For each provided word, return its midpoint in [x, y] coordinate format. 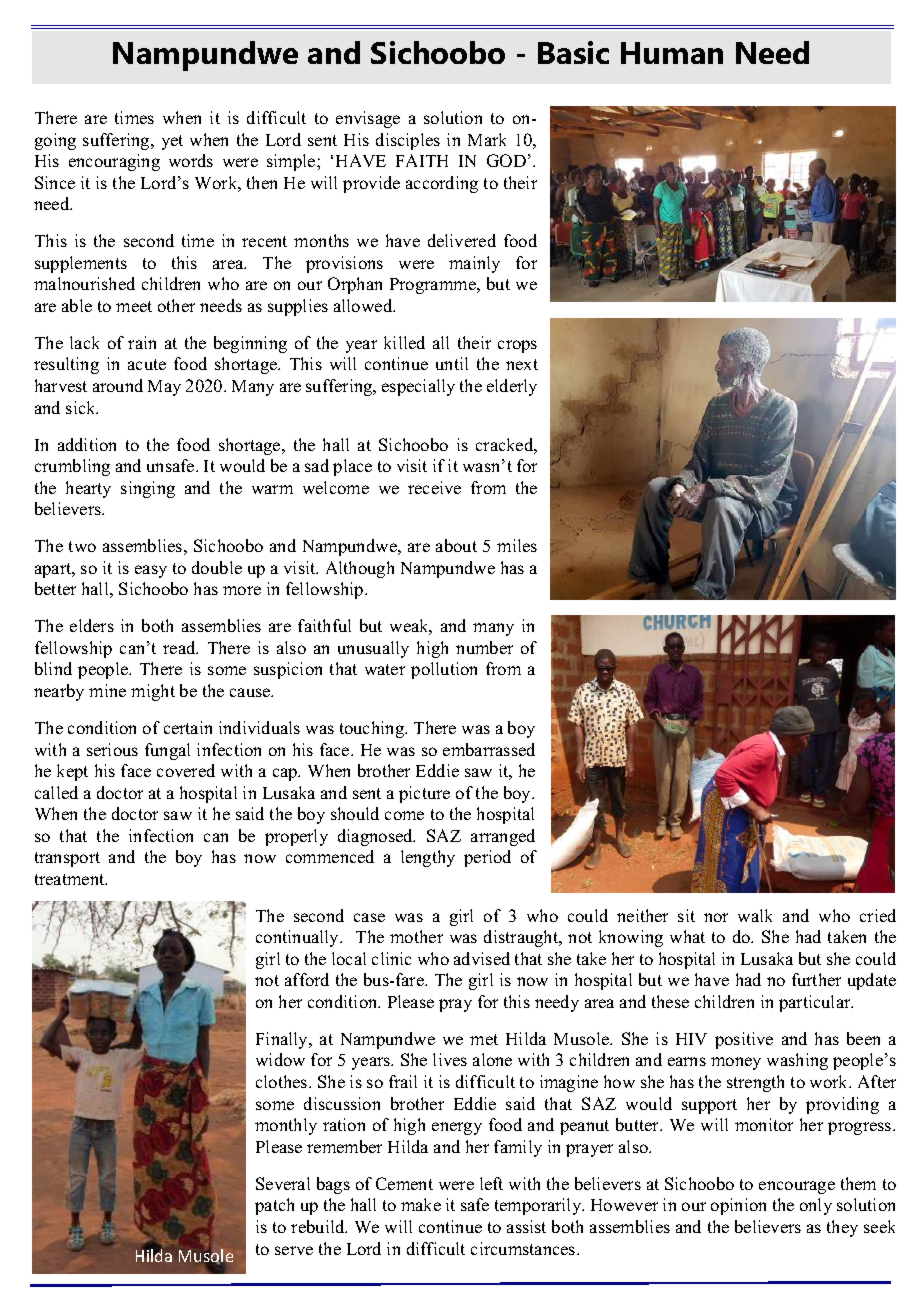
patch [274, 1206]
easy [151, 571]
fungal [167, 751]
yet [172, 142]
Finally [283, 1040]
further [816, 979]
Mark [487, 139]
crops [517, 346]
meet [134, 306]
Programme [434, 286]
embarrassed [489, 749]
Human [672, 53]
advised [482, 958]
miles [517, 545]
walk [755, 915]
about [456, 545]
